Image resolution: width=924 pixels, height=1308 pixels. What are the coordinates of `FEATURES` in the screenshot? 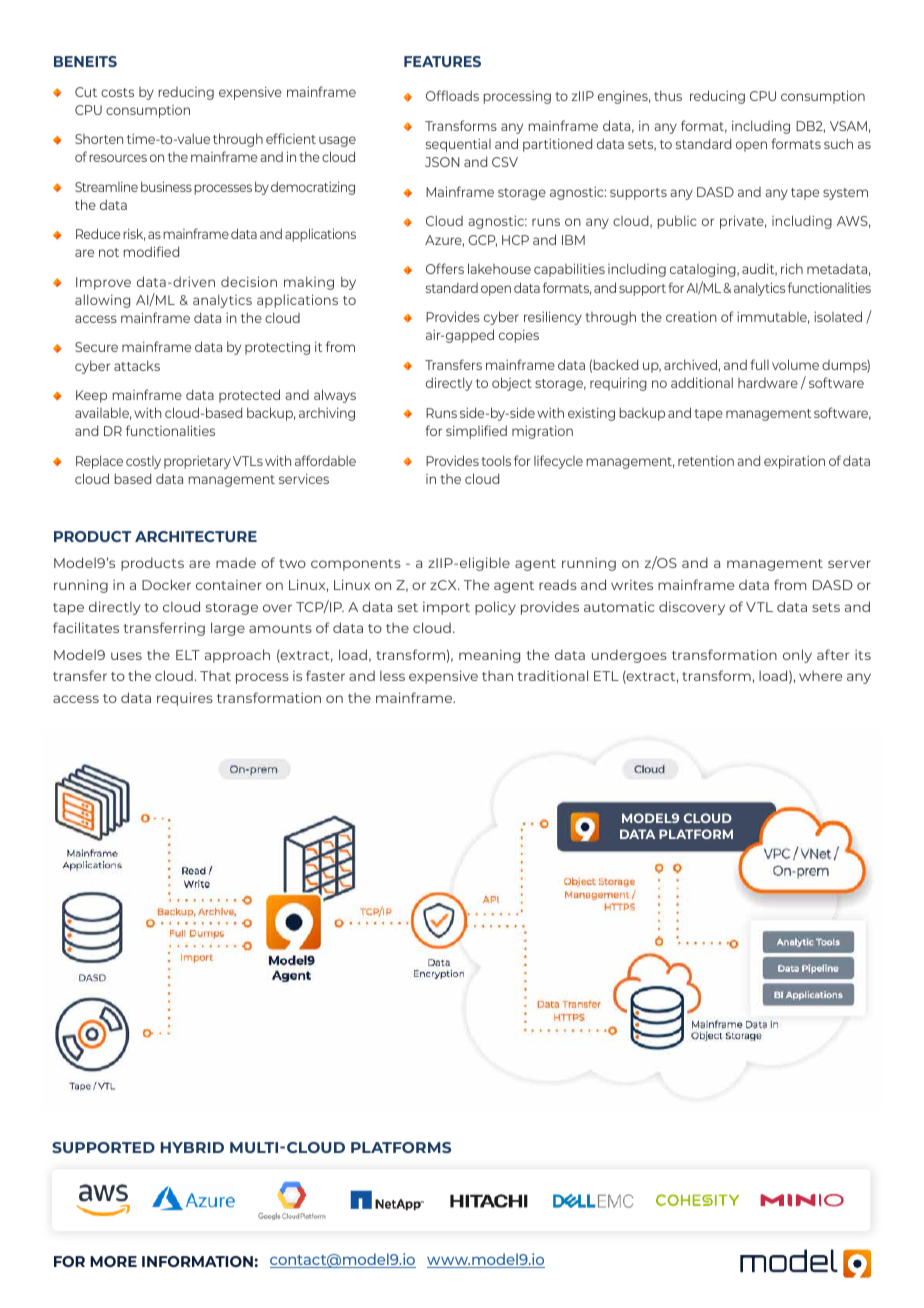 It's located at (442, 61).
